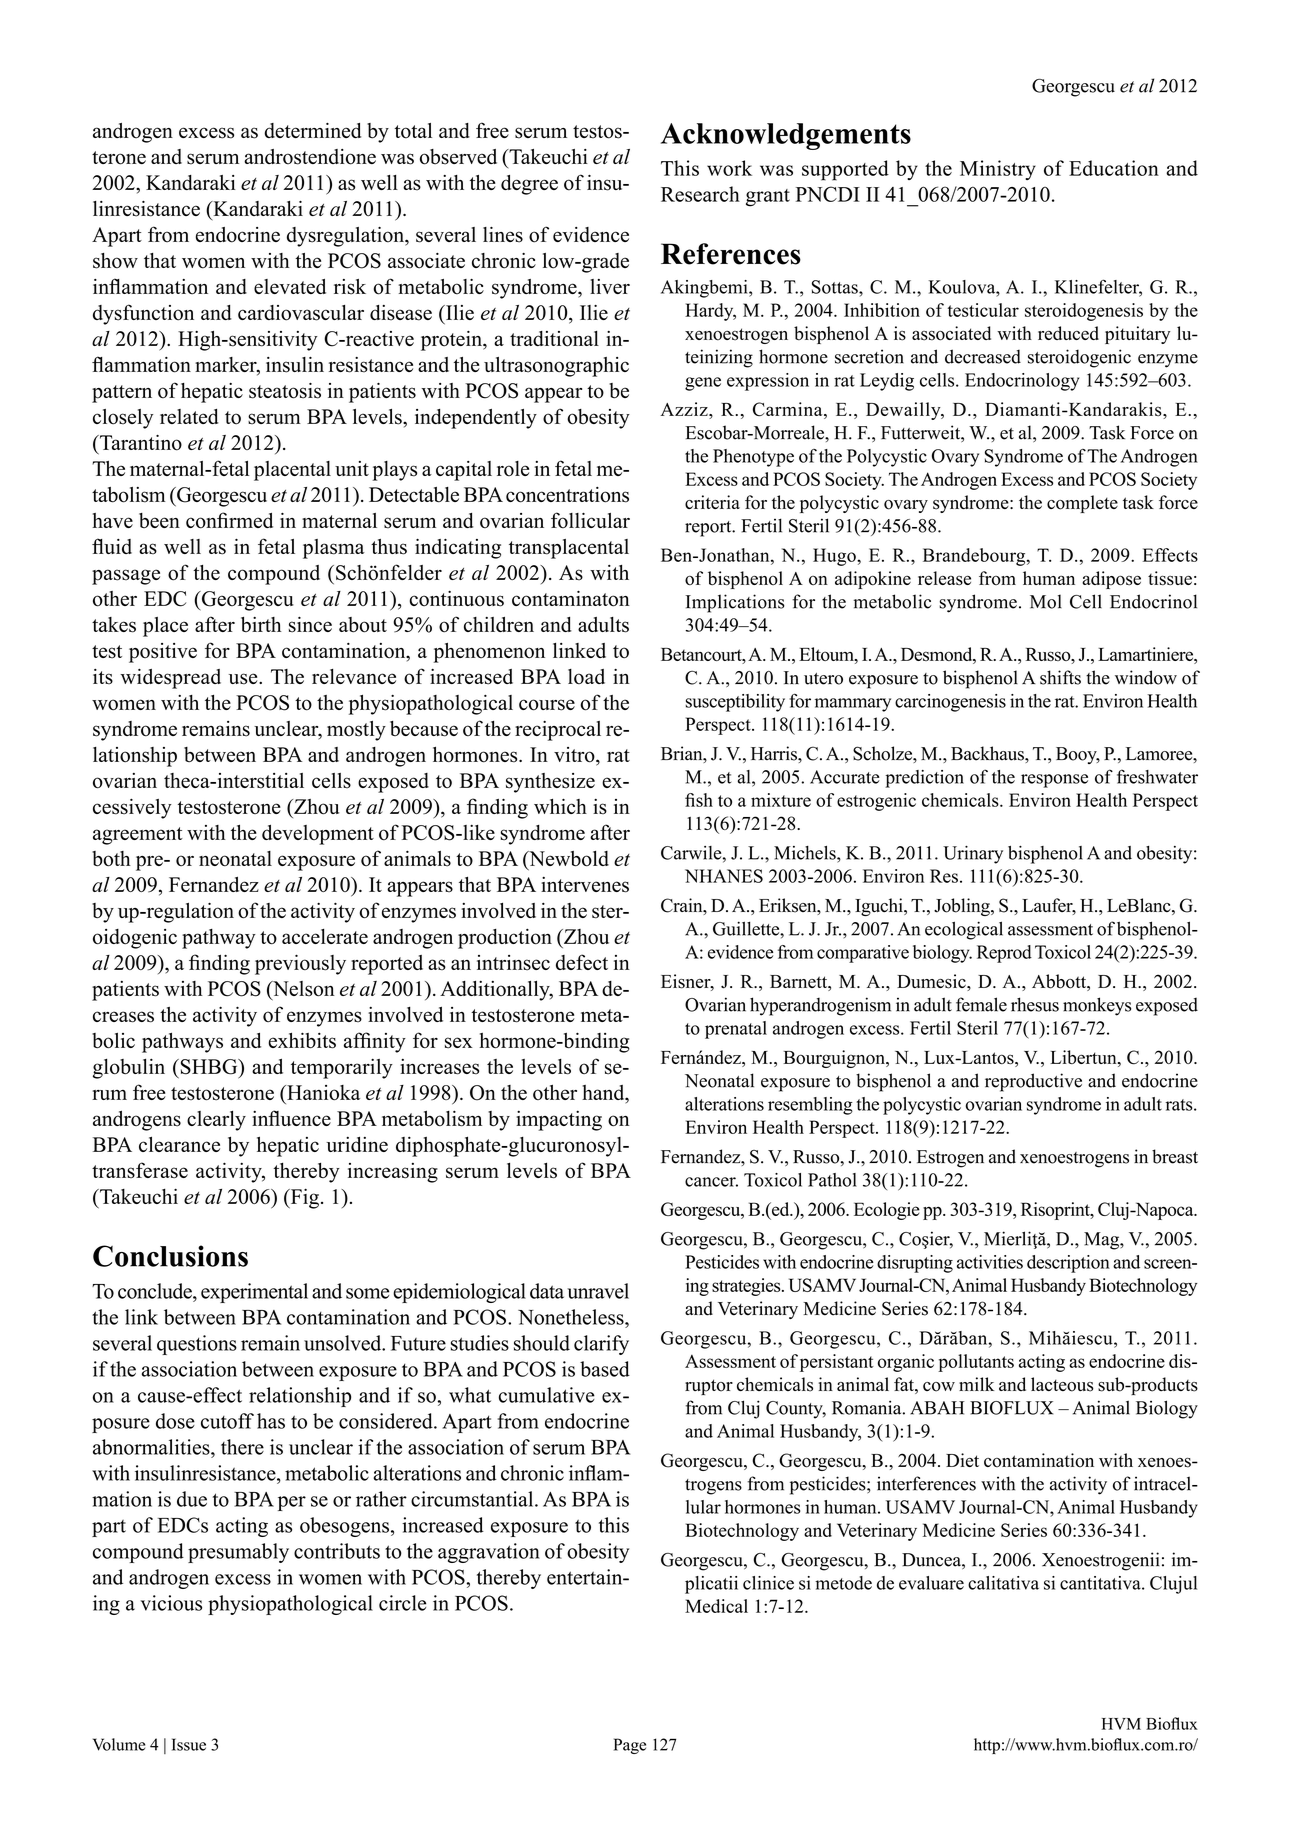  Describe the element at coordinates (582, 962) in the screenshot. I see `defect` at that location.
